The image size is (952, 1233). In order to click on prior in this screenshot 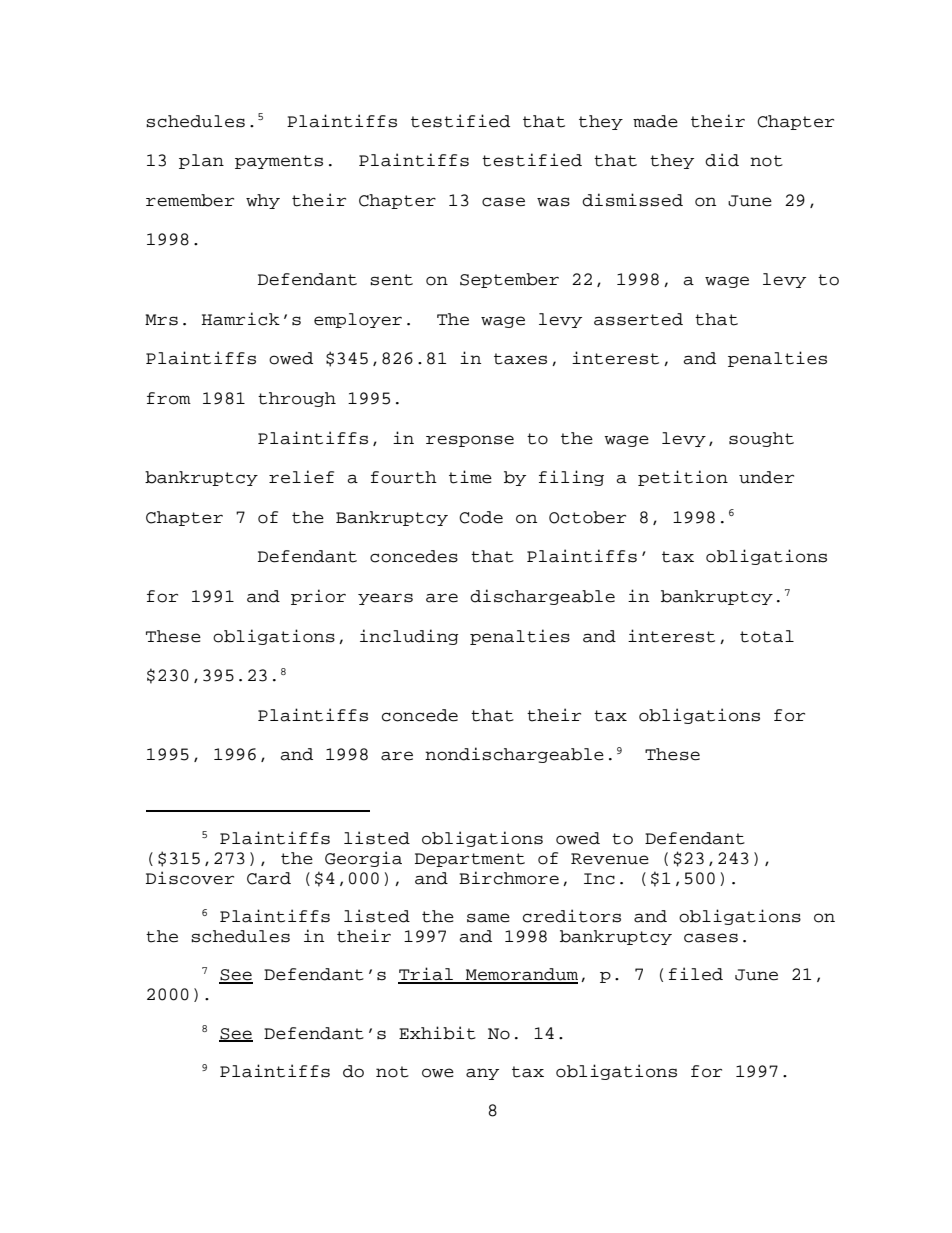, I will do `click(318, 597)`.
